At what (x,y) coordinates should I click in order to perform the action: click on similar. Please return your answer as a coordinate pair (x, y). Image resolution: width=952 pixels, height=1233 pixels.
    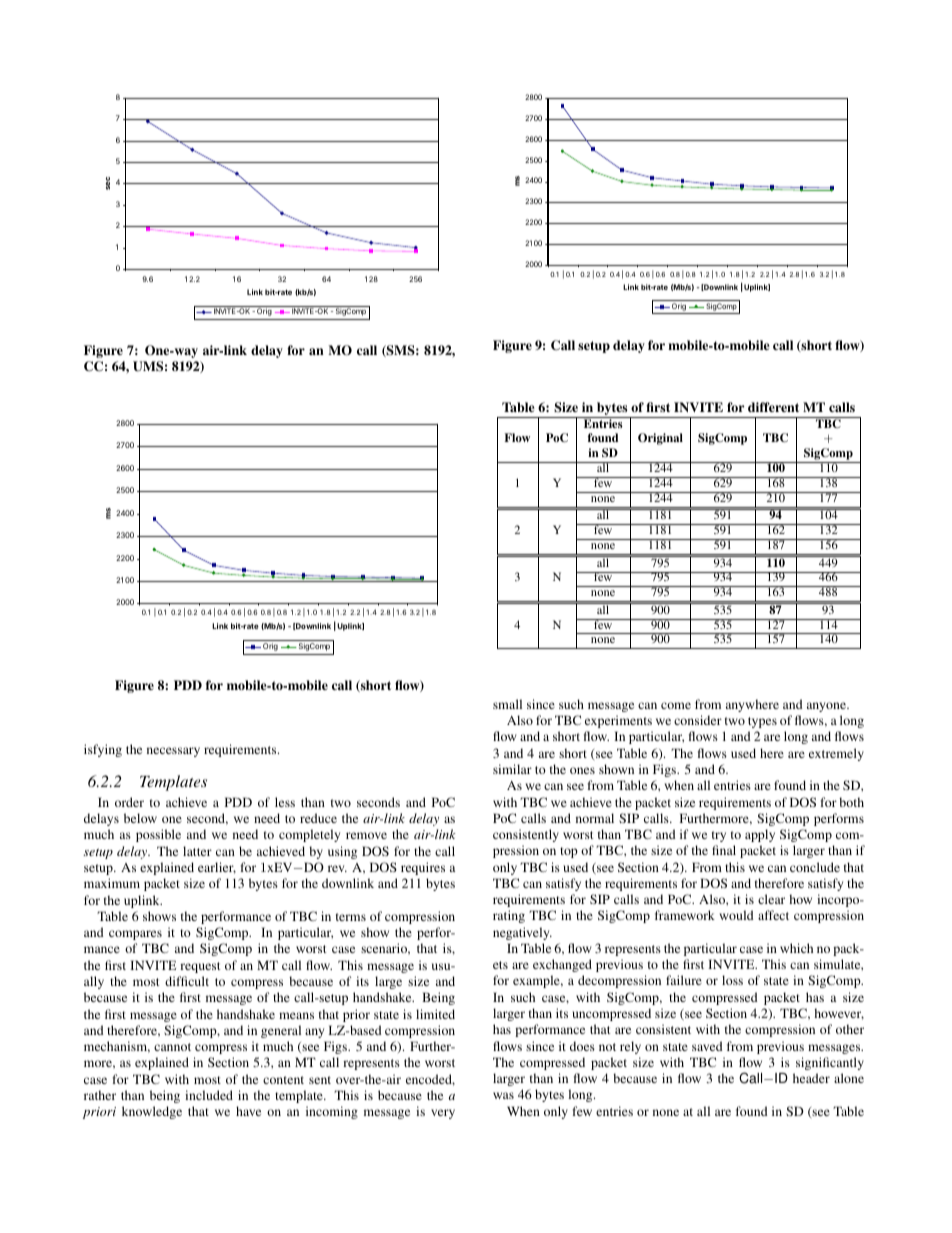
    Looking at the image, I should click on (512, 769).
